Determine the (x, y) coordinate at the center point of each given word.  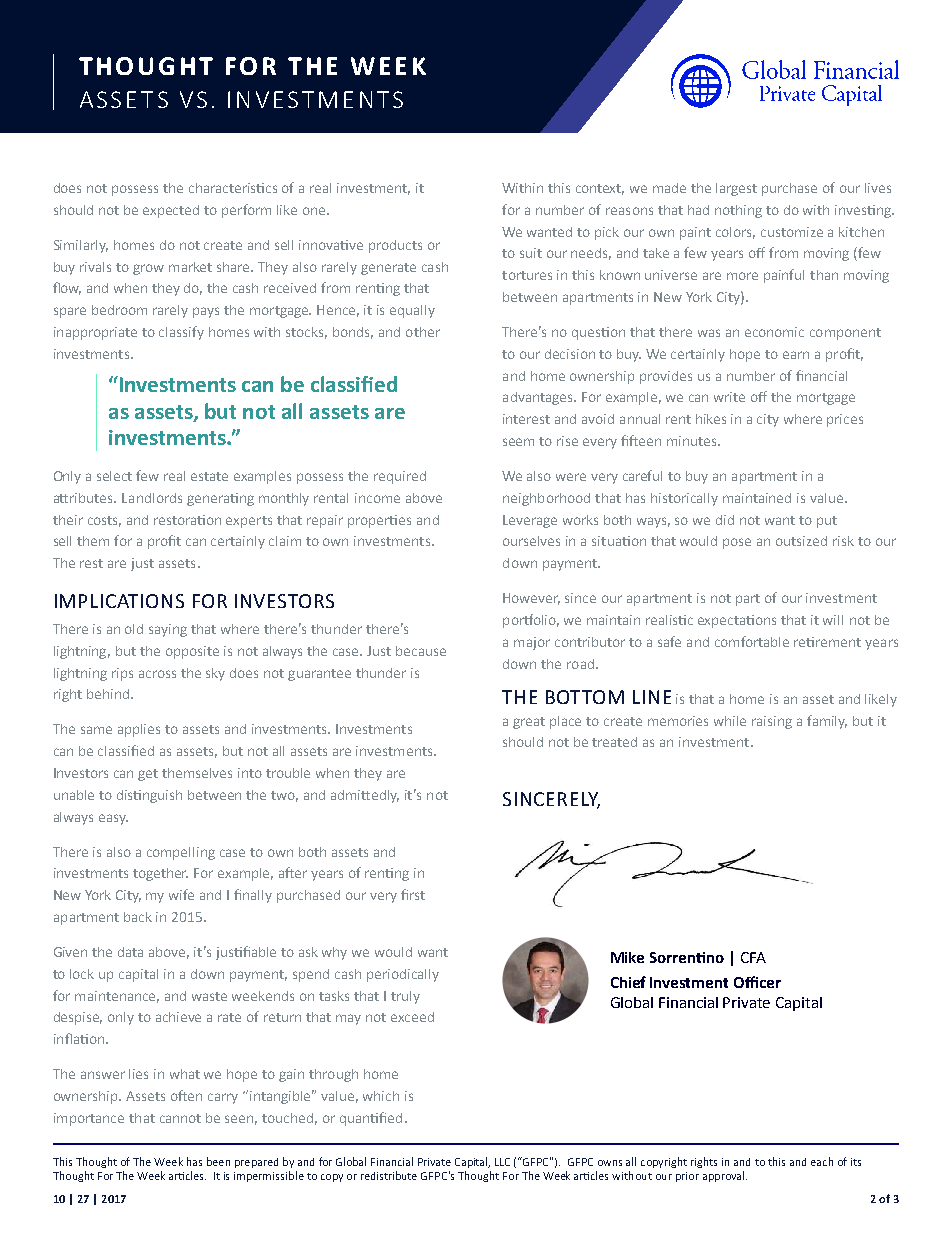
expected (171, 211)
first (413, 894)
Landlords (152, 498)
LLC (502, 1162)
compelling (181, 853)
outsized (801, 541)
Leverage (530, 521)
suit (531, 253)
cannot (180, 1118)
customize (792, 232)
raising (772, 722)
